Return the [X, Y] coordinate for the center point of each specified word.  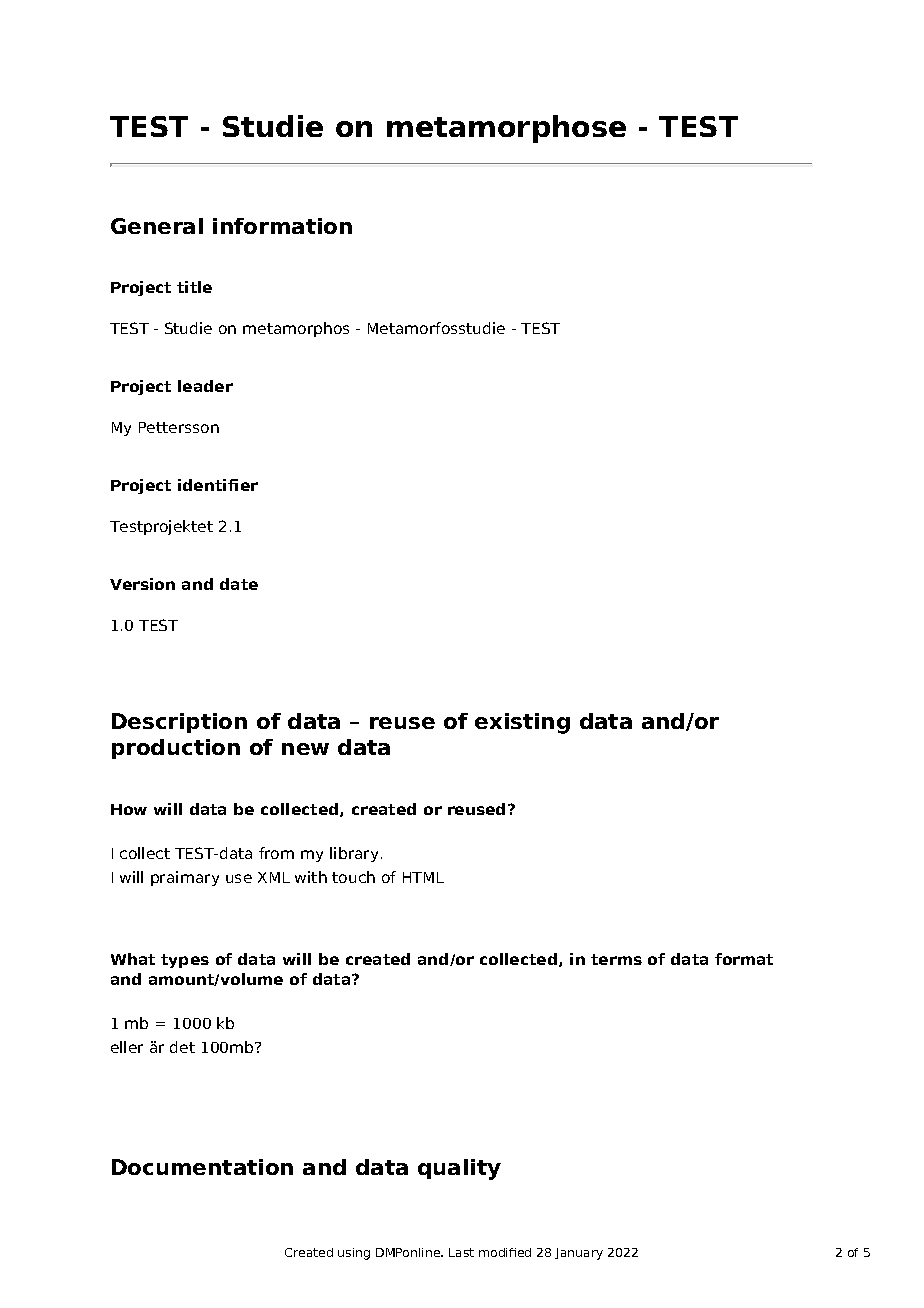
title [194, 287]
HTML [423, 877]
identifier [218, 485]
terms [616, 959]
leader [205, 386]
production [176, 749]
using [354, 1254]
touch [353, 877]
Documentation [202, 1167]
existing [522, 723]
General [157, 226]
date [239, 584]
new [305, 749]
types [185, 961]
